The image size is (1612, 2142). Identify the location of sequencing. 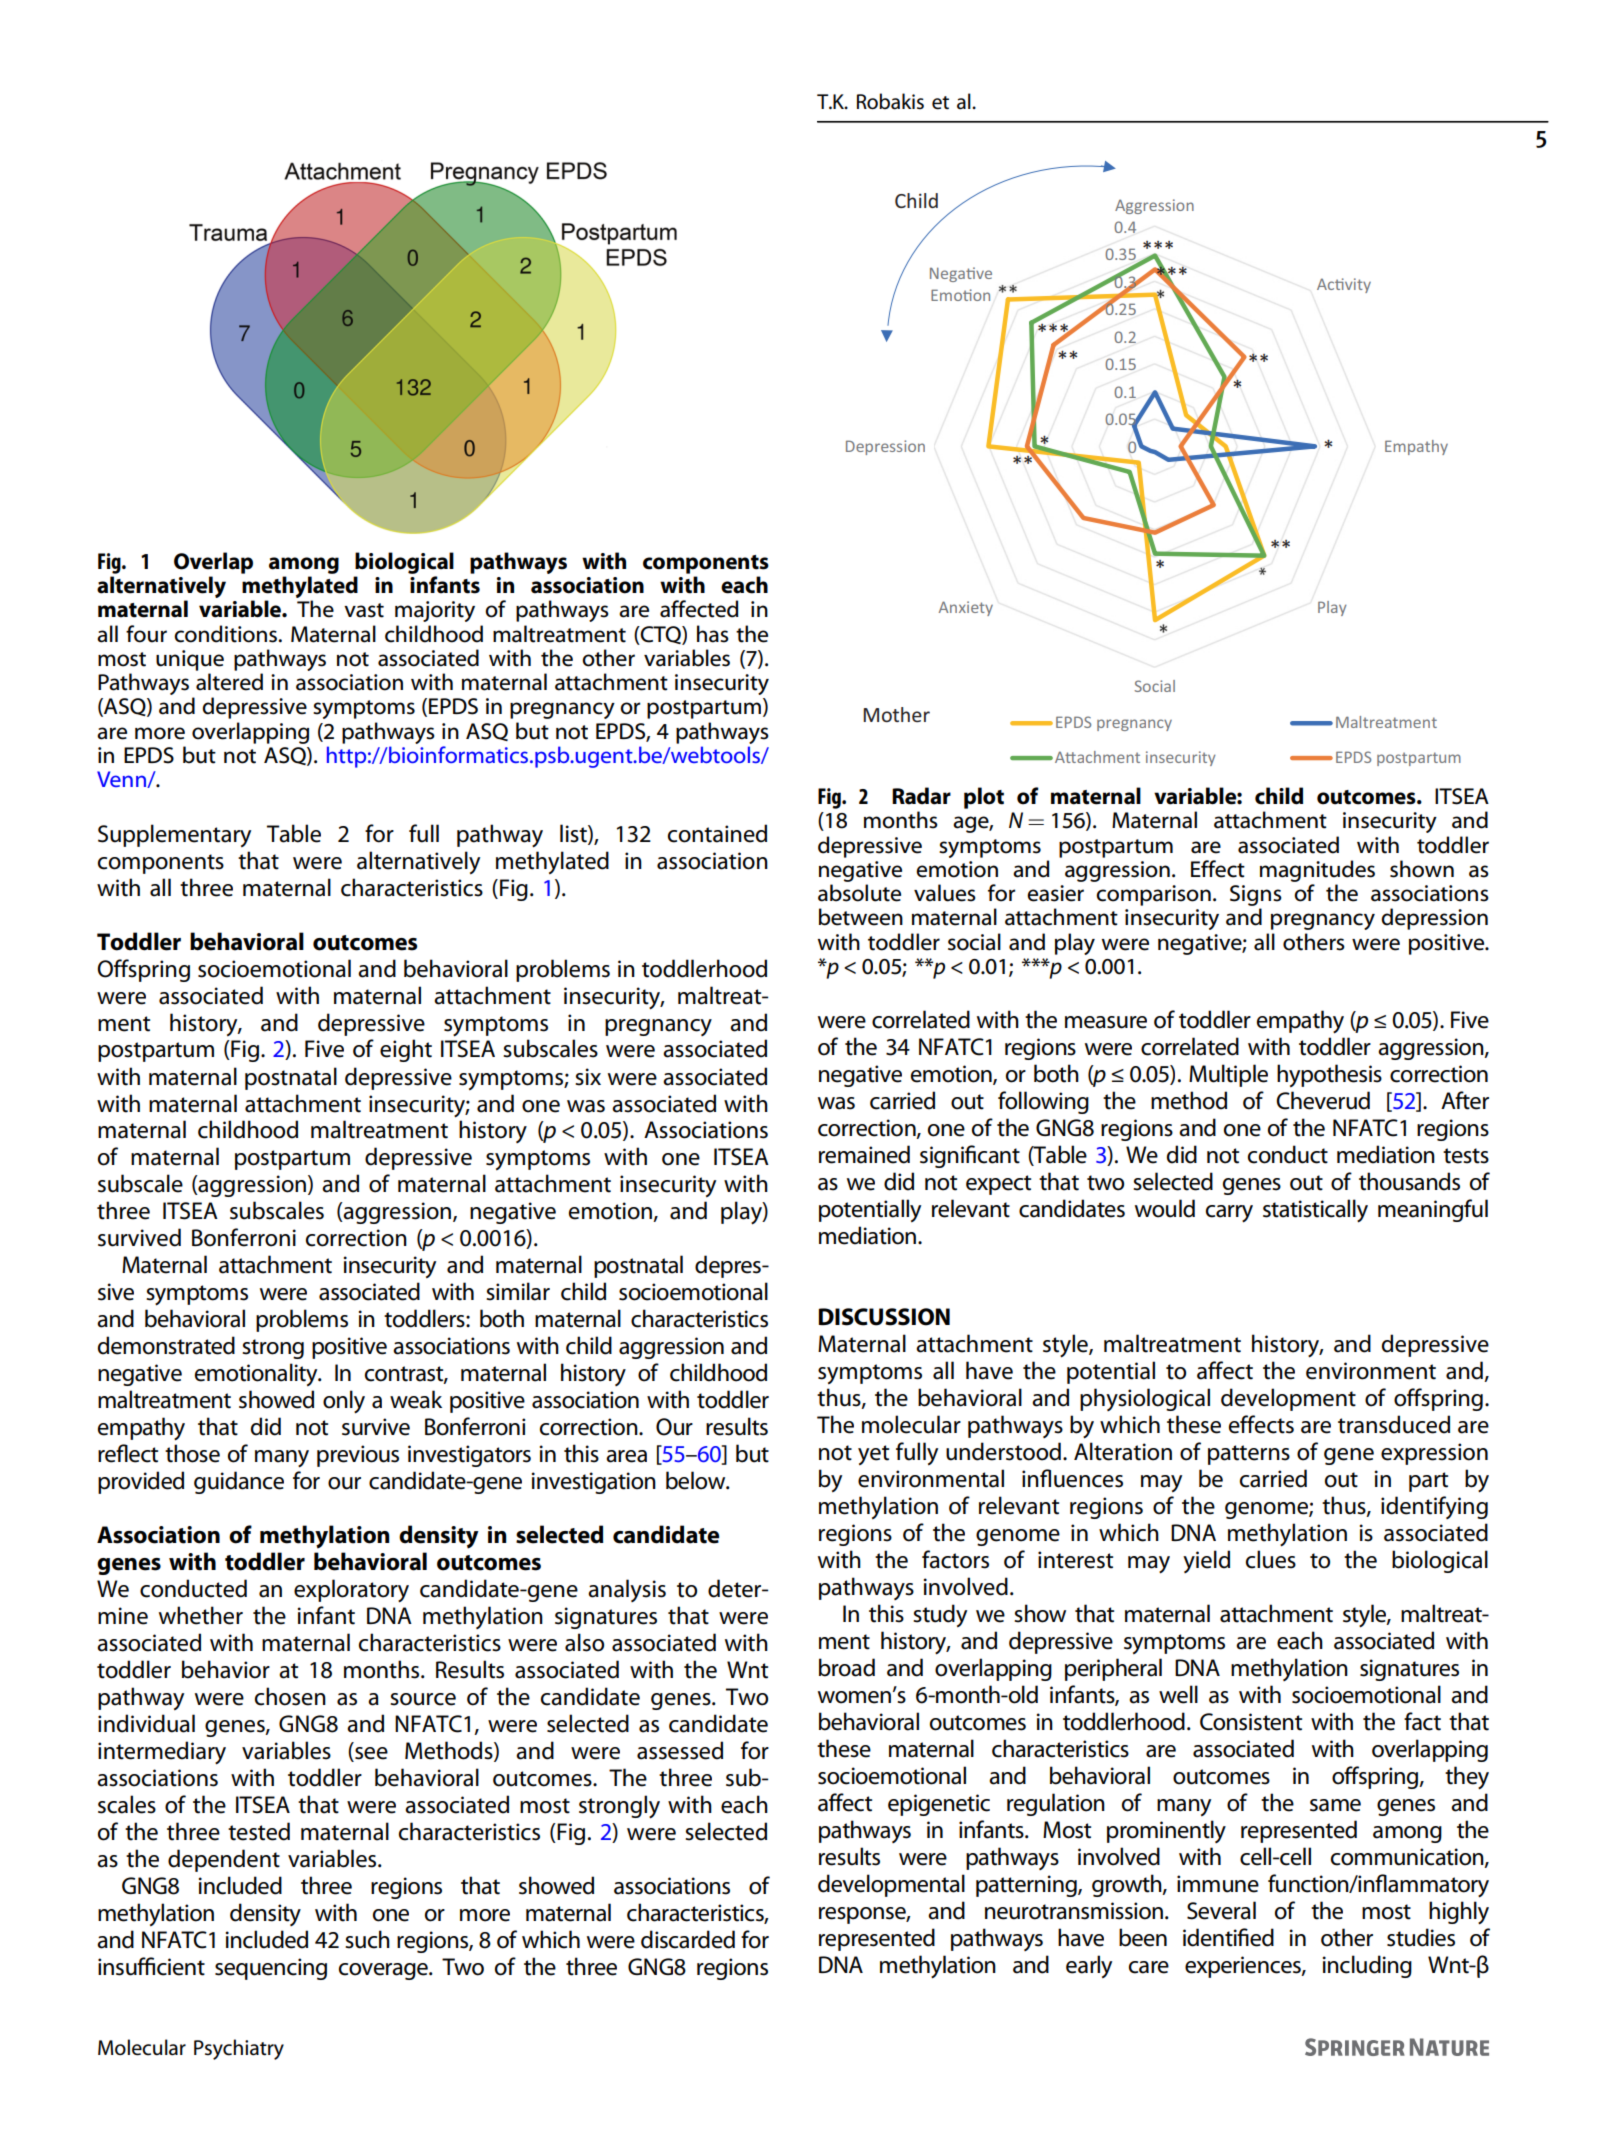
(271, 1969).
